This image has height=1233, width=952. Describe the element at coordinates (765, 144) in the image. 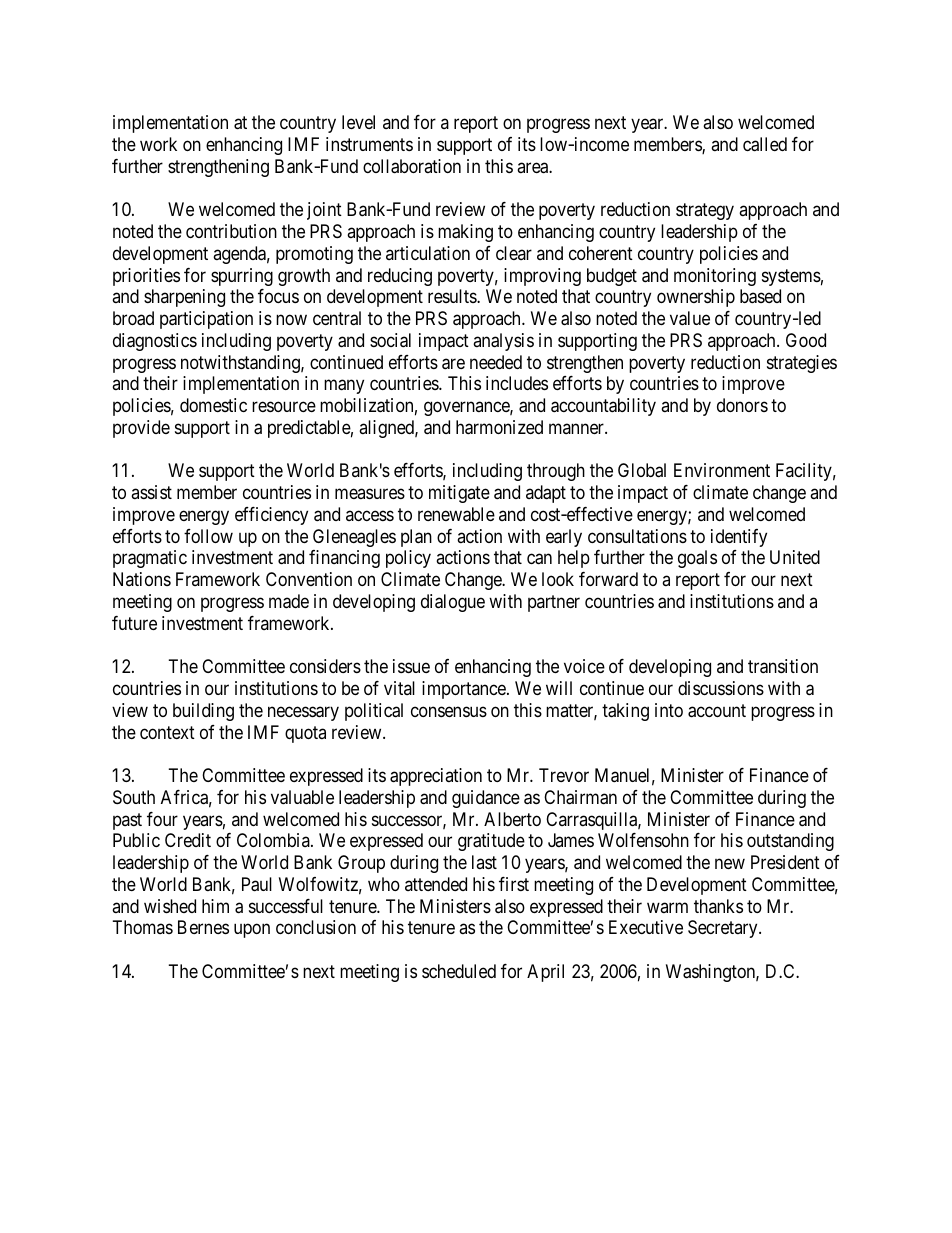

I see `called` at that location.
